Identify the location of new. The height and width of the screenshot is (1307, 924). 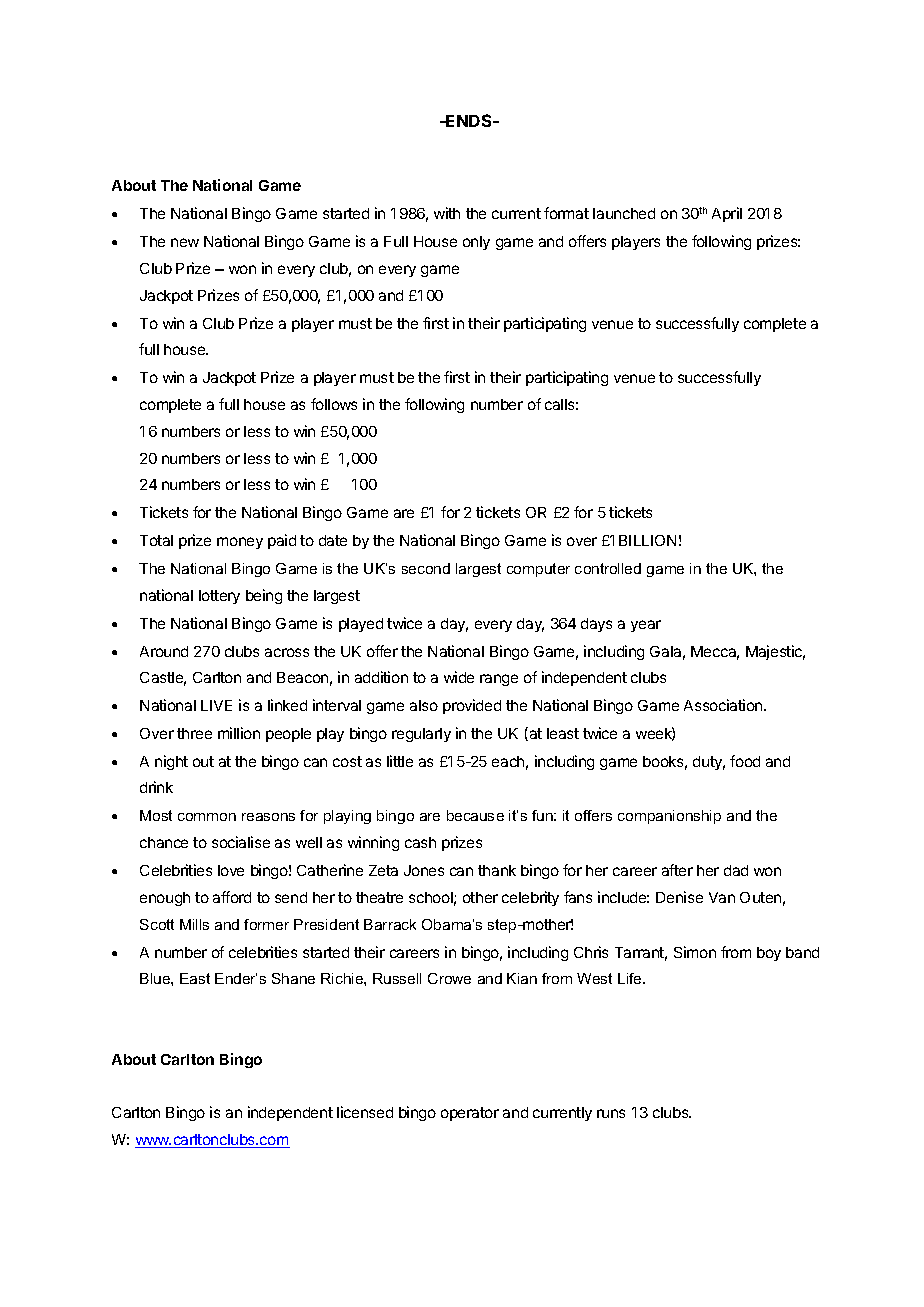
(185, 242).
